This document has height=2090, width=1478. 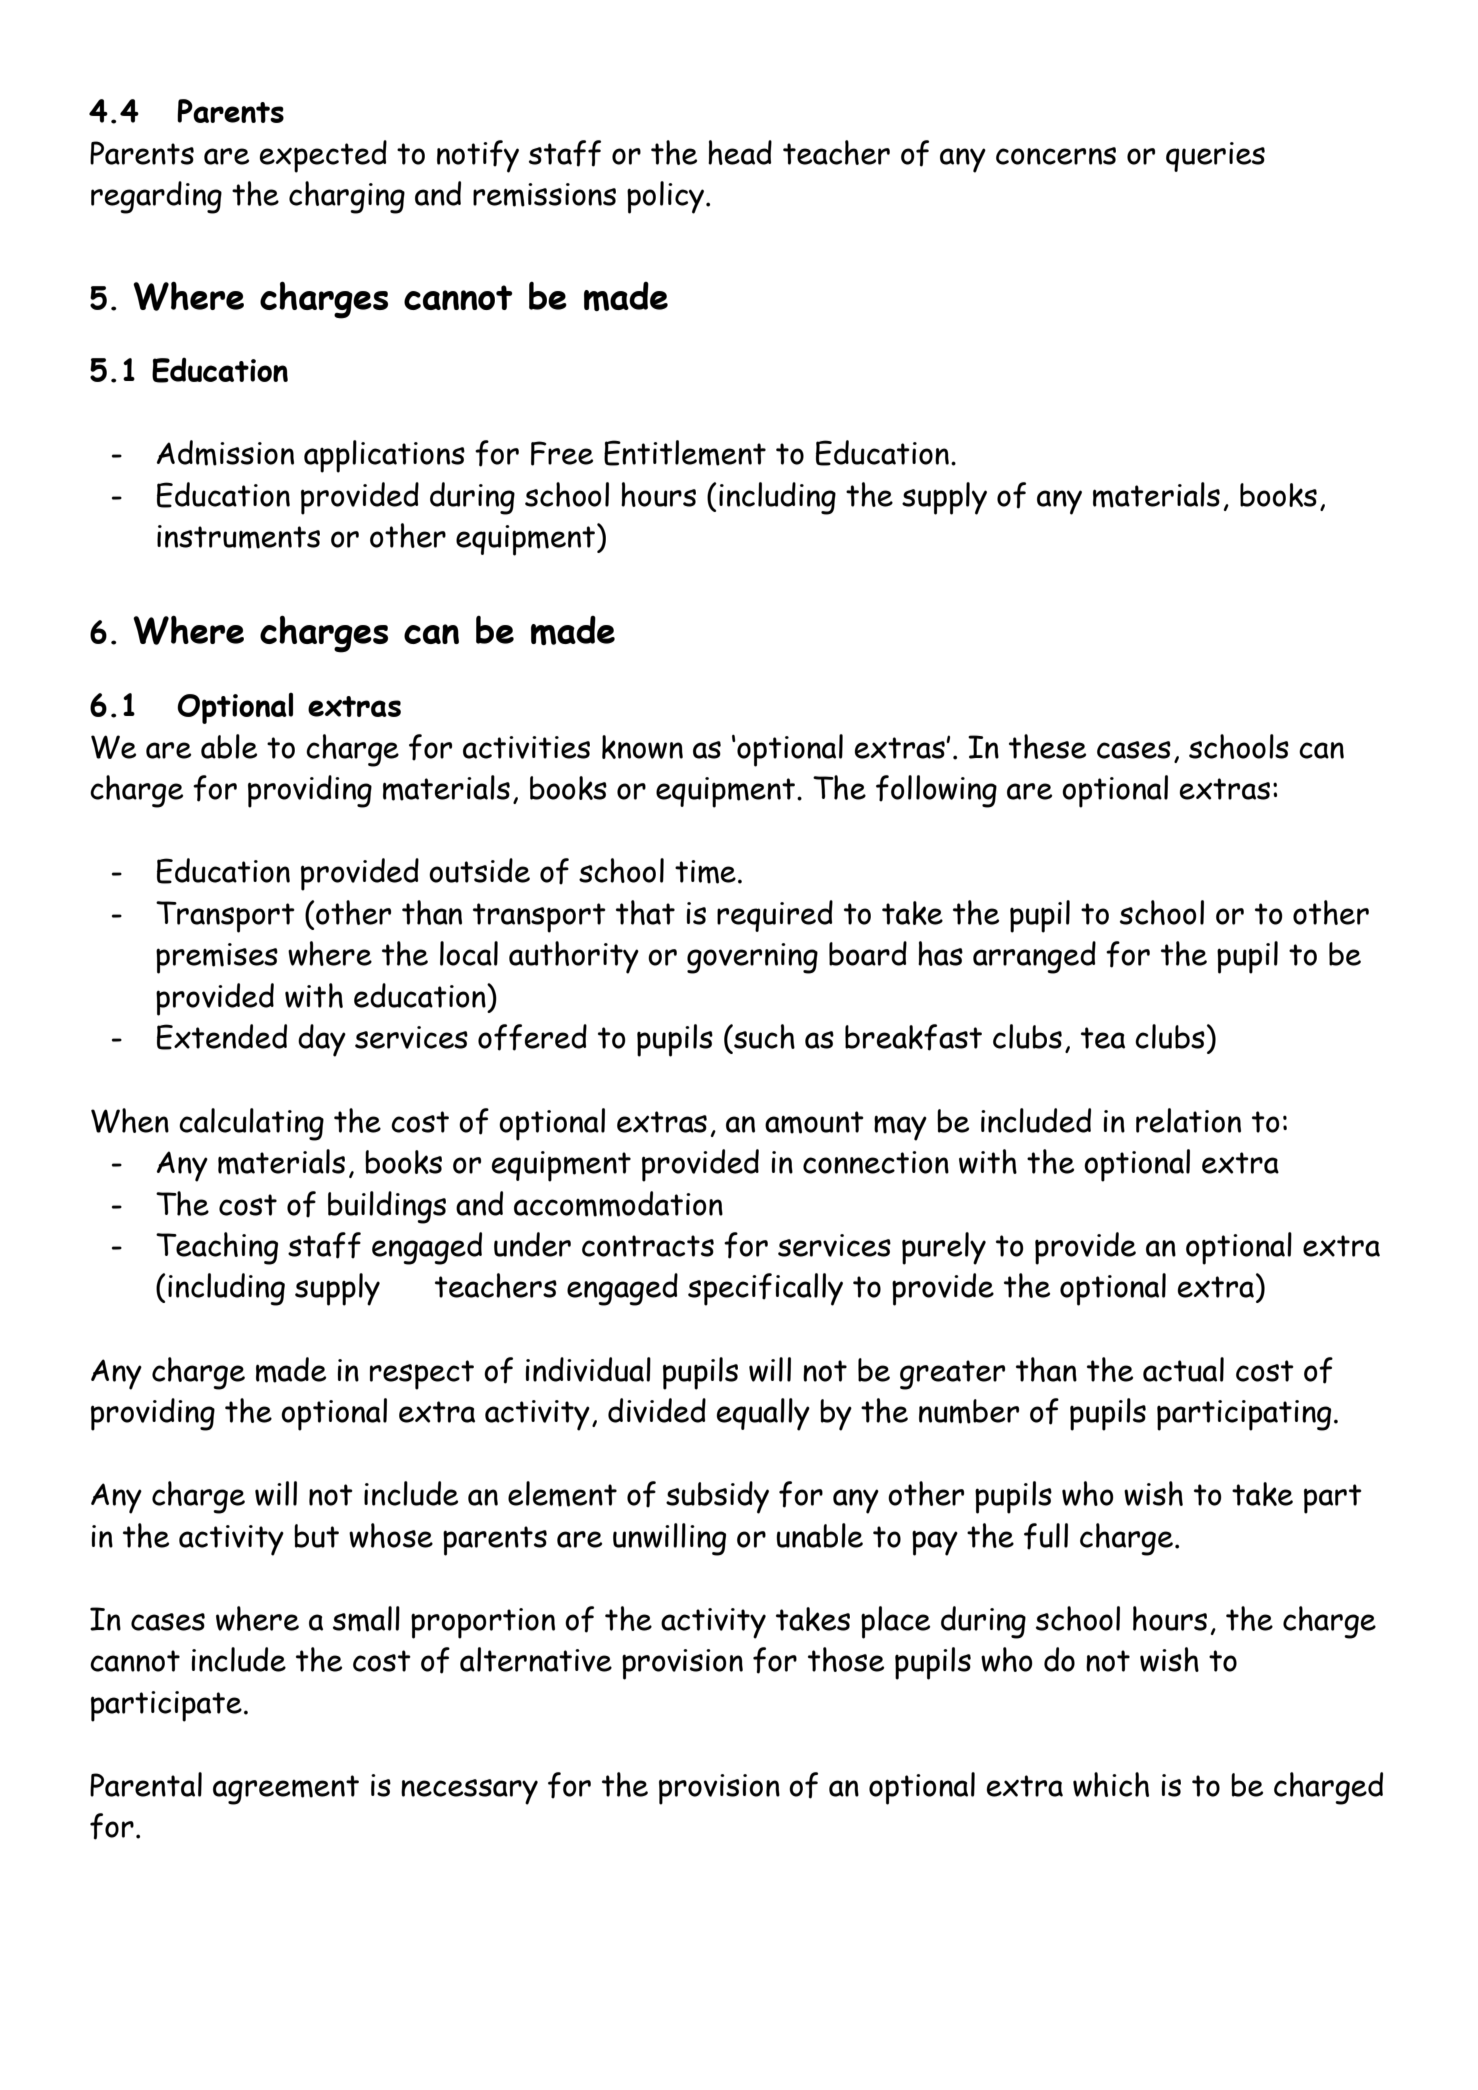 I want to click on Teaching, so click(x=217, y=1248).
